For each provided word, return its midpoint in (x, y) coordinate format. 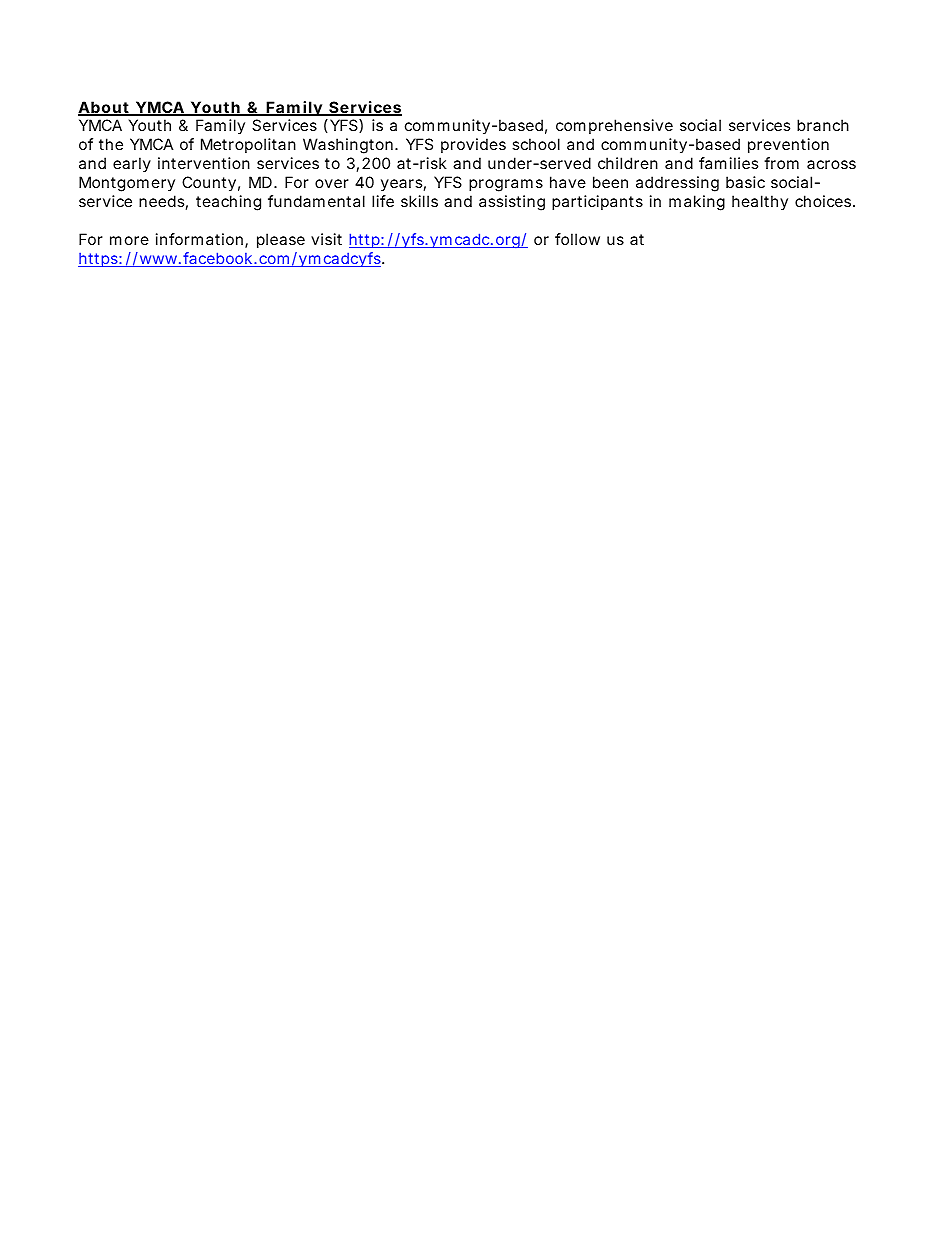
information (199, 239)
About (104, 108)
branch (823, 125)
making (697, 203)
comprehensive (614, 126)
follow (577, 239)
